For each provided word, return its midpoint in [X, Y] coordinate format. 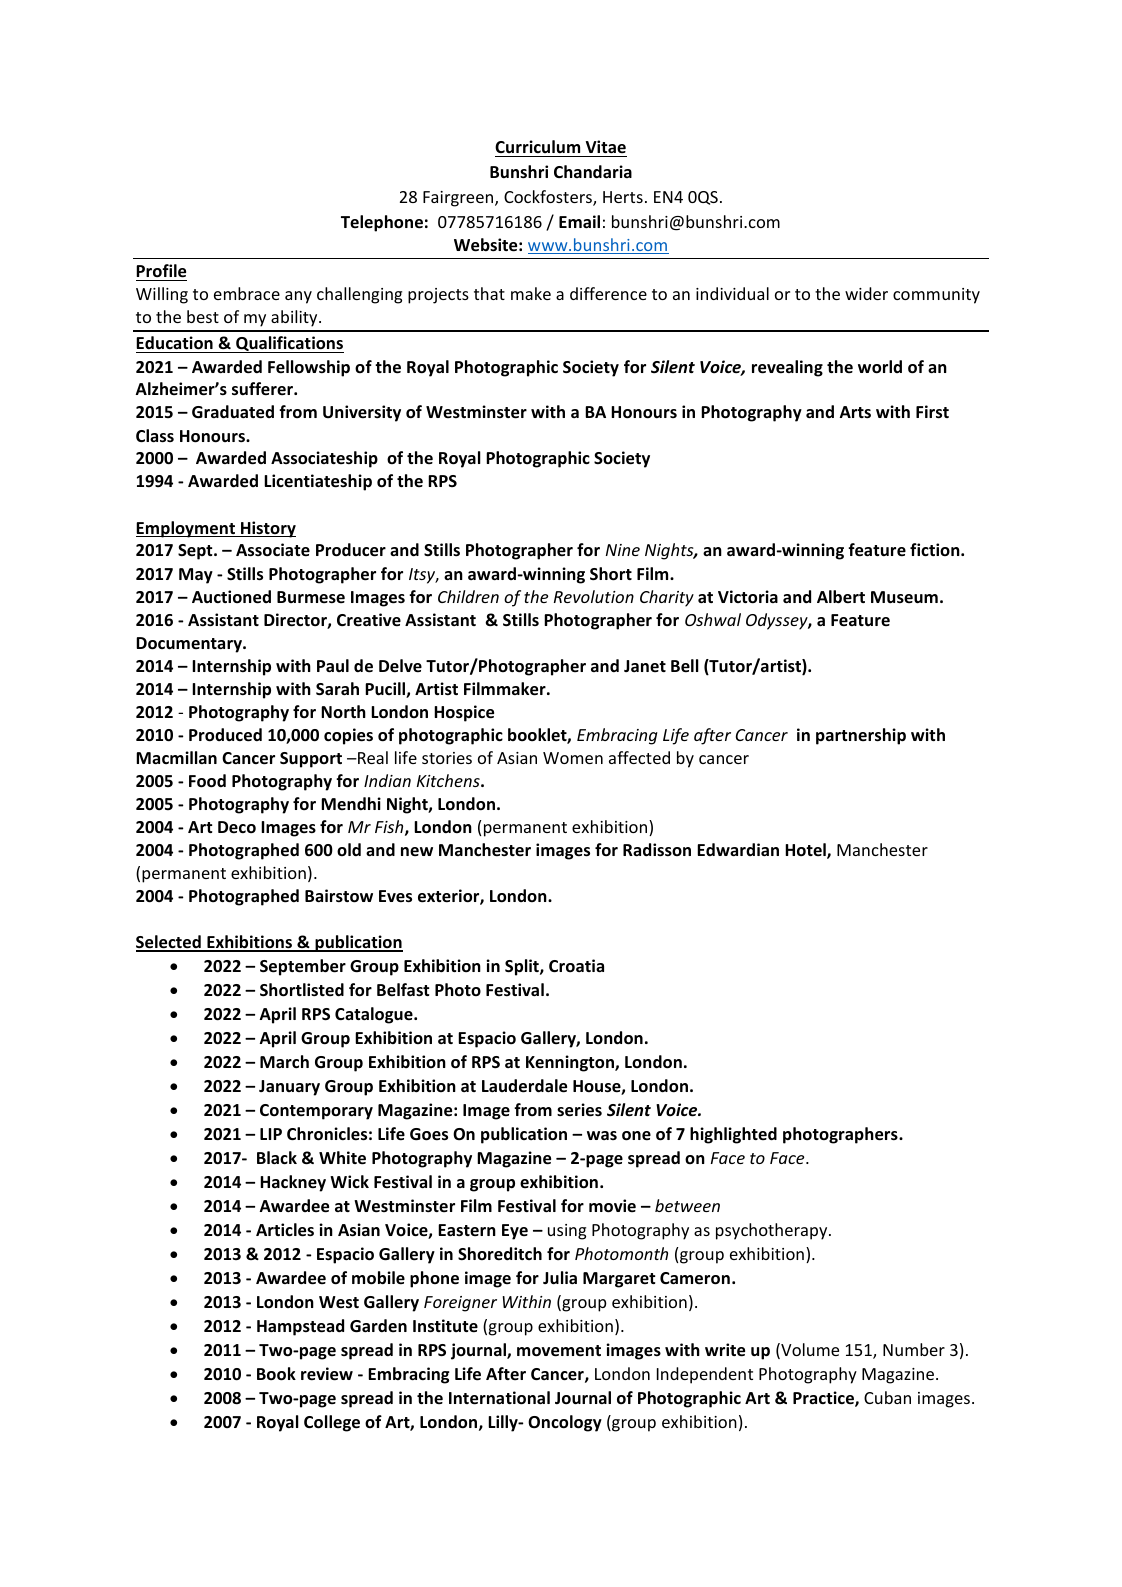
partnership [861, 736]
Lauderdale [524, 1086]
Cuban [887, 1397]
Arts [855, 412]
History [267, 529]
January [289, 1088]
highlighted [733, 1135]
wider [866, 293]
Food [207, 781]
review [327, 1374]
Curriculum [537, 146]
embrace [247, 293]
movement [559, 1351]
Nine [623, 550]
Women [573, 758]
